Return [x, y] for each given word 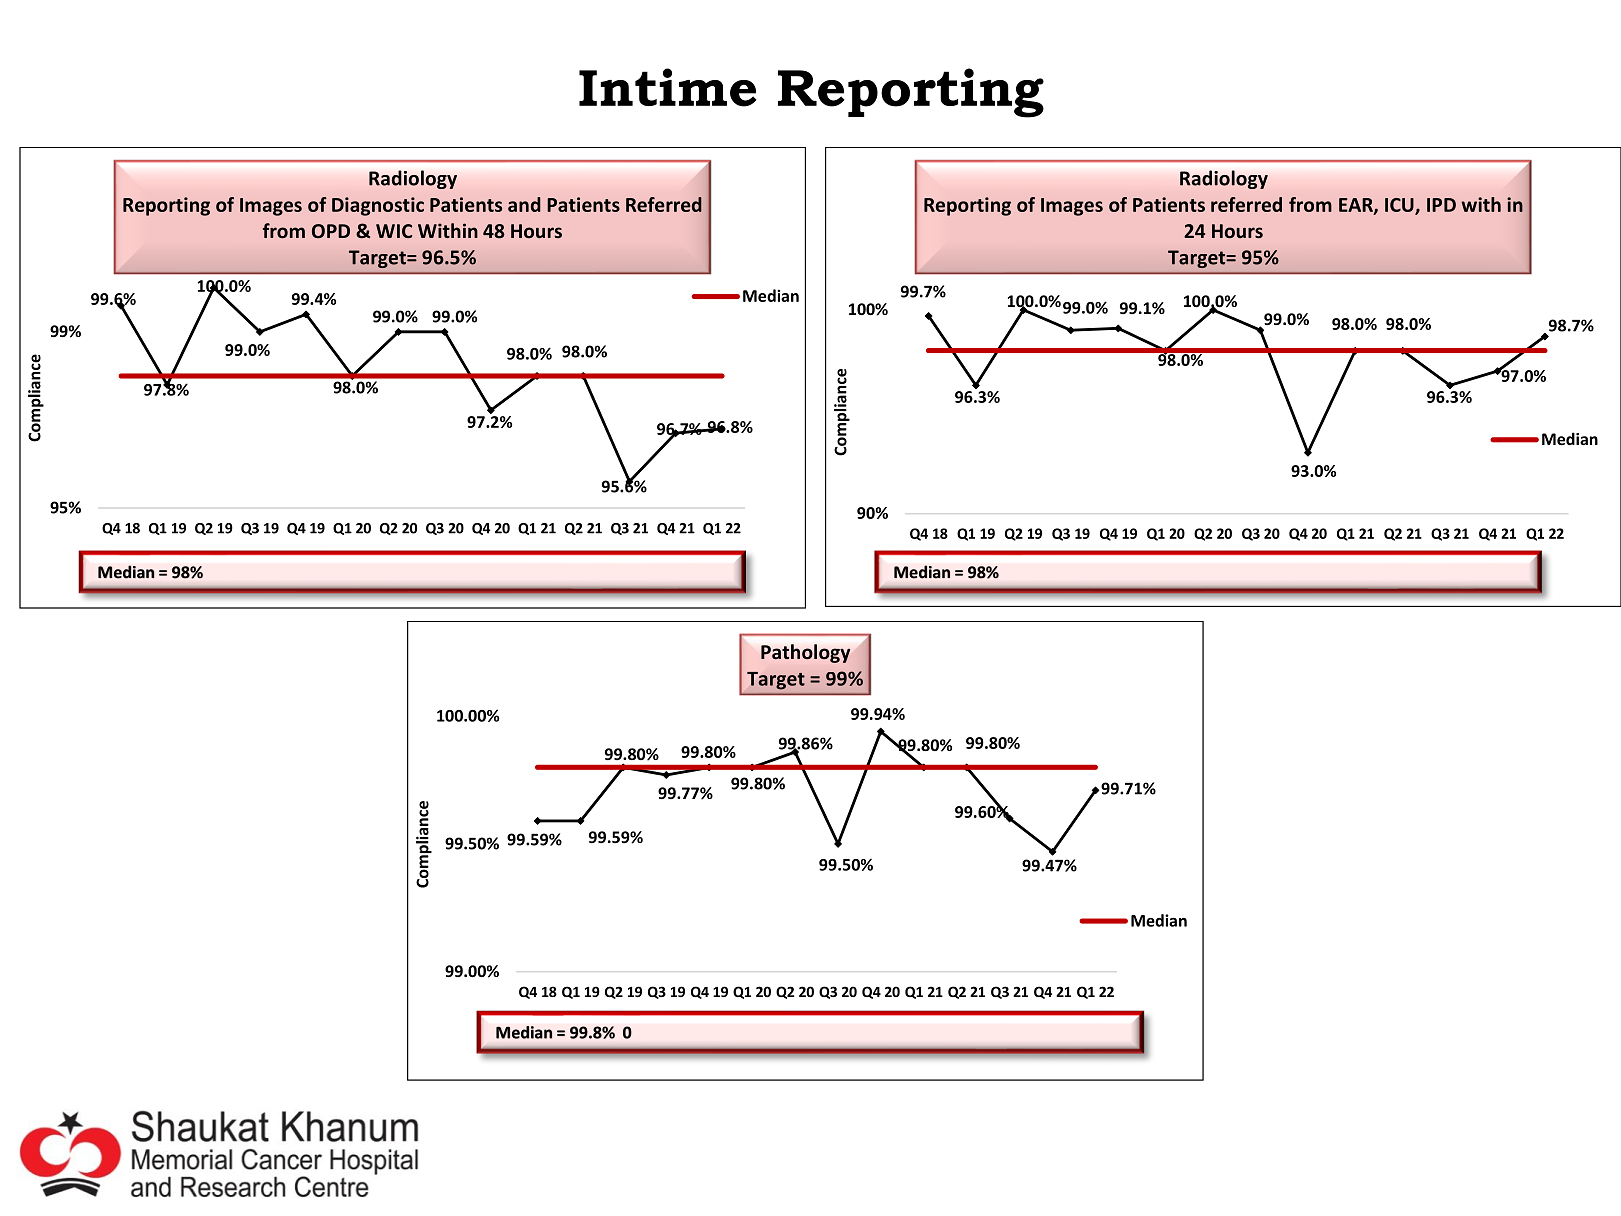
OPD [331, 231]
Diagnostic [378, 206]
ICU [1400, 206]
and [524, 204]
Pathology [805, 653]
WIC [394, 231]
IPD [1441, 205]
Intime [668, 87]
